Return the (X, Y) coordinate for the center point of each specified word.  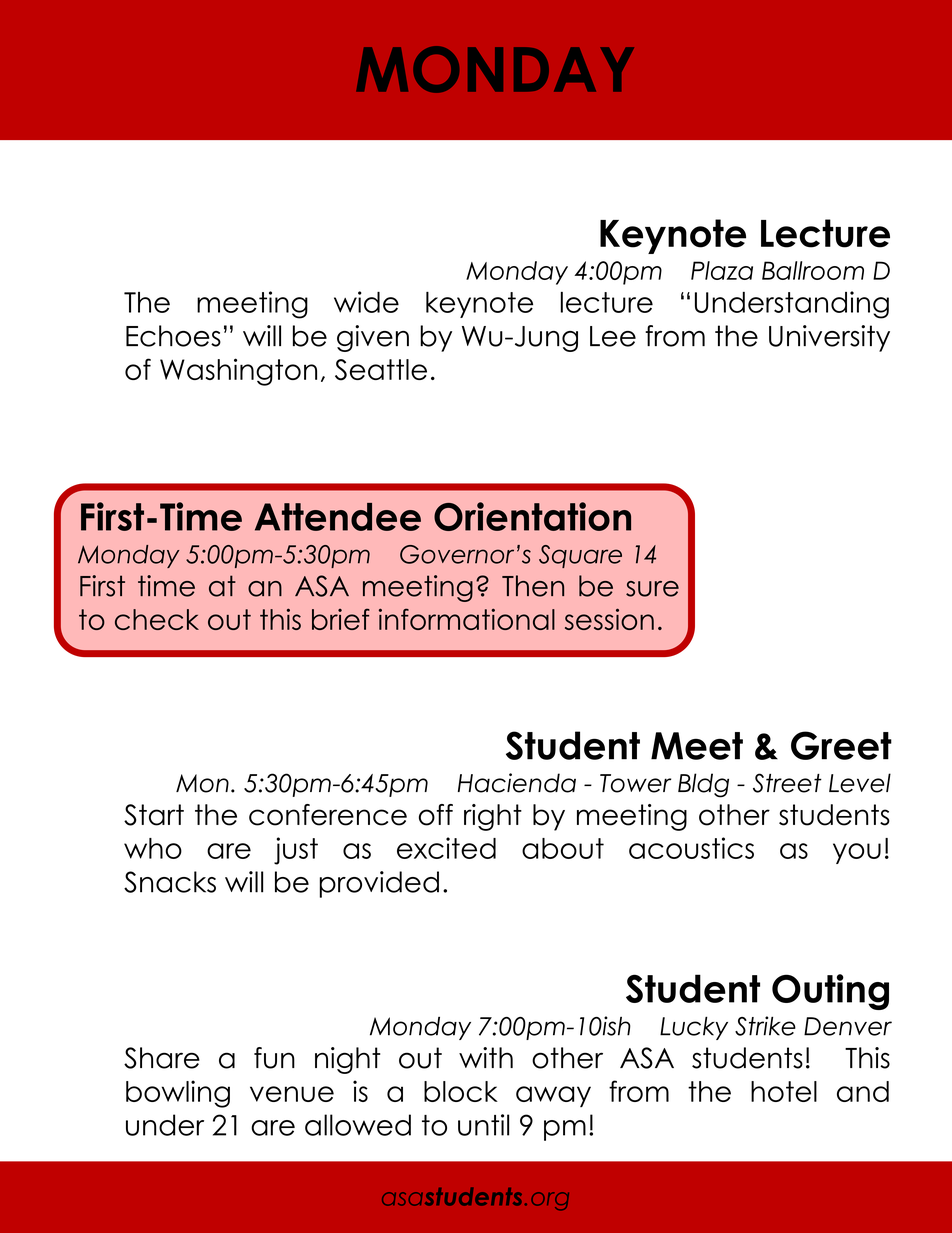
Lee (613, 336)
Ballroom (813, 270)
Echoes (173, 336)
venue (292, 1094)
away (553, 1096)
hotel (784, 1091)
